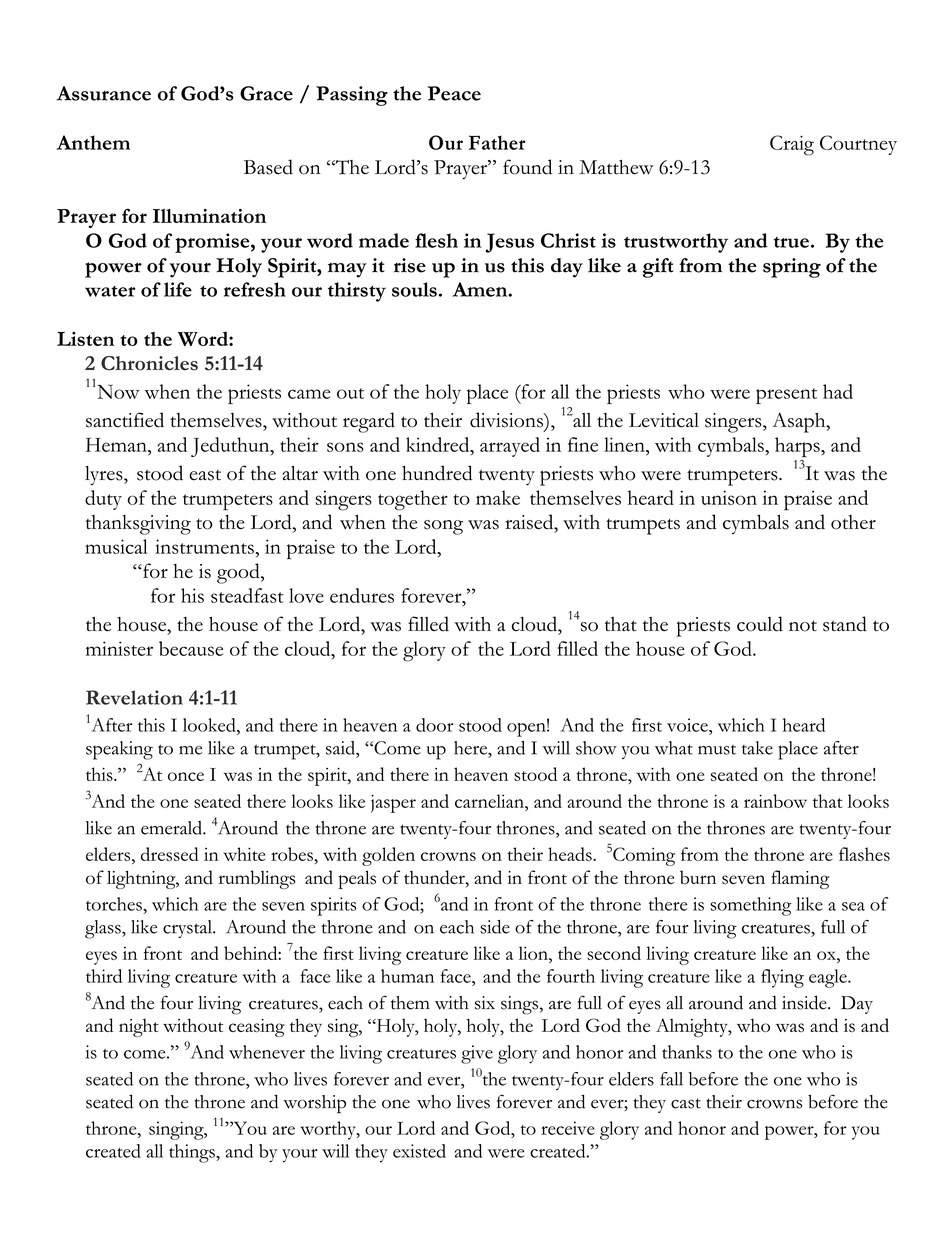 The image size is (952, 1233). I want to click on Father, so click(497, 142).
